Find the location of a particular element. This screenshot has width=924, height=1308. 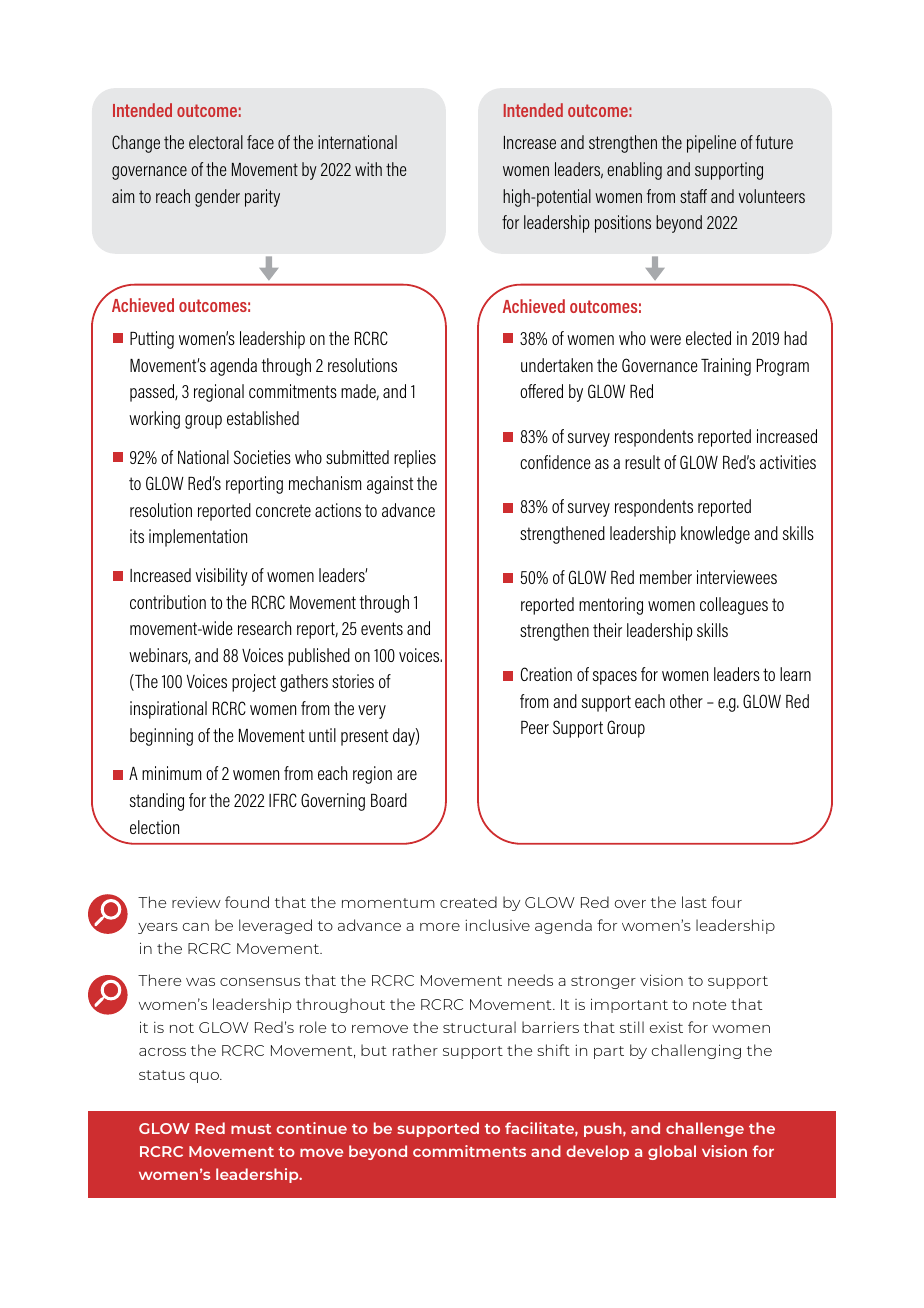

four is located at coordinates (726, 902).
